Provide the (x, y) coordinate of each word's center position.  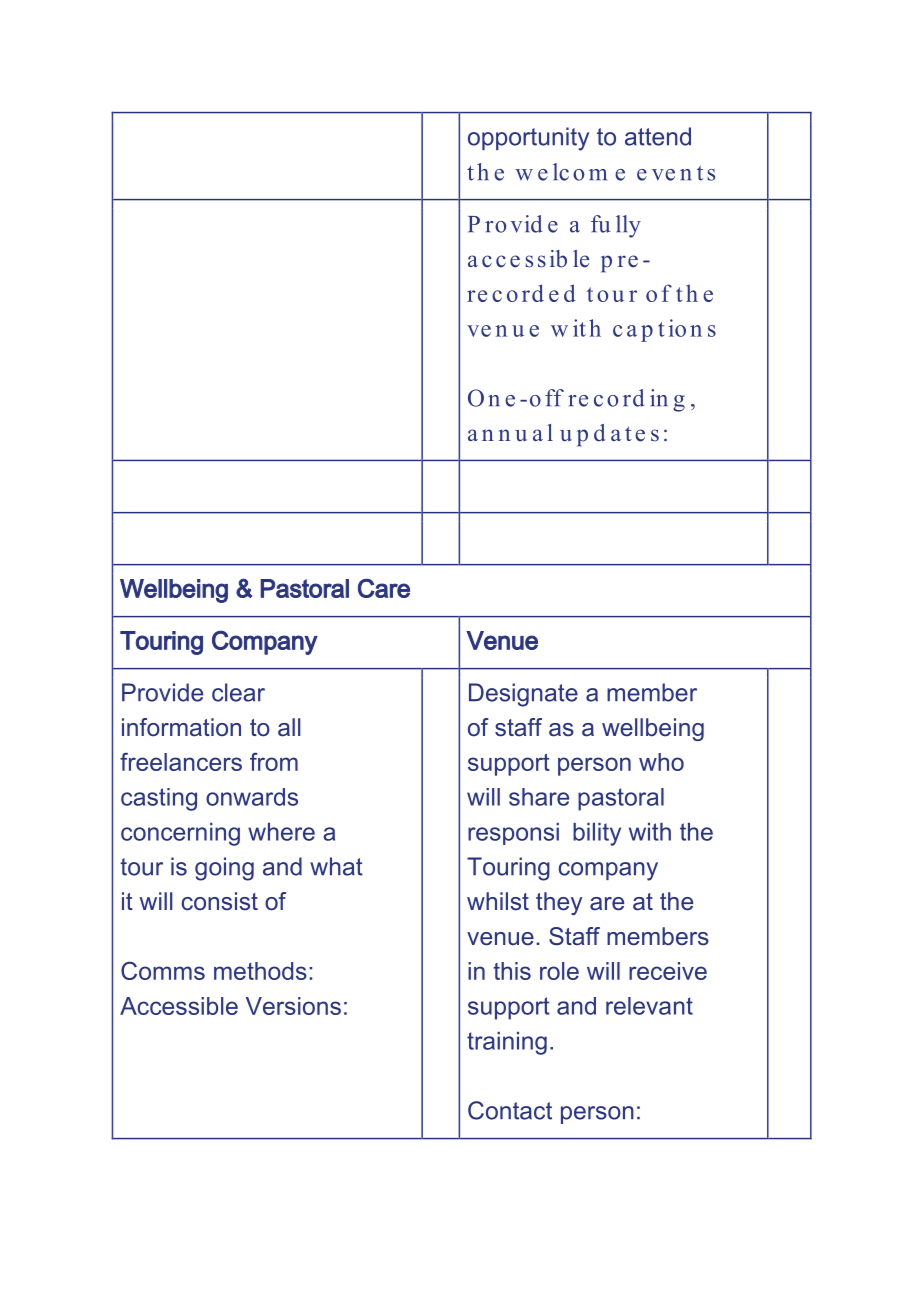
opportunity (528, 139)
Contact (510, 1110)
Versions (293, 1006)
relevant (649, 1006)
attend (658, 136)
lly (628, 226)
